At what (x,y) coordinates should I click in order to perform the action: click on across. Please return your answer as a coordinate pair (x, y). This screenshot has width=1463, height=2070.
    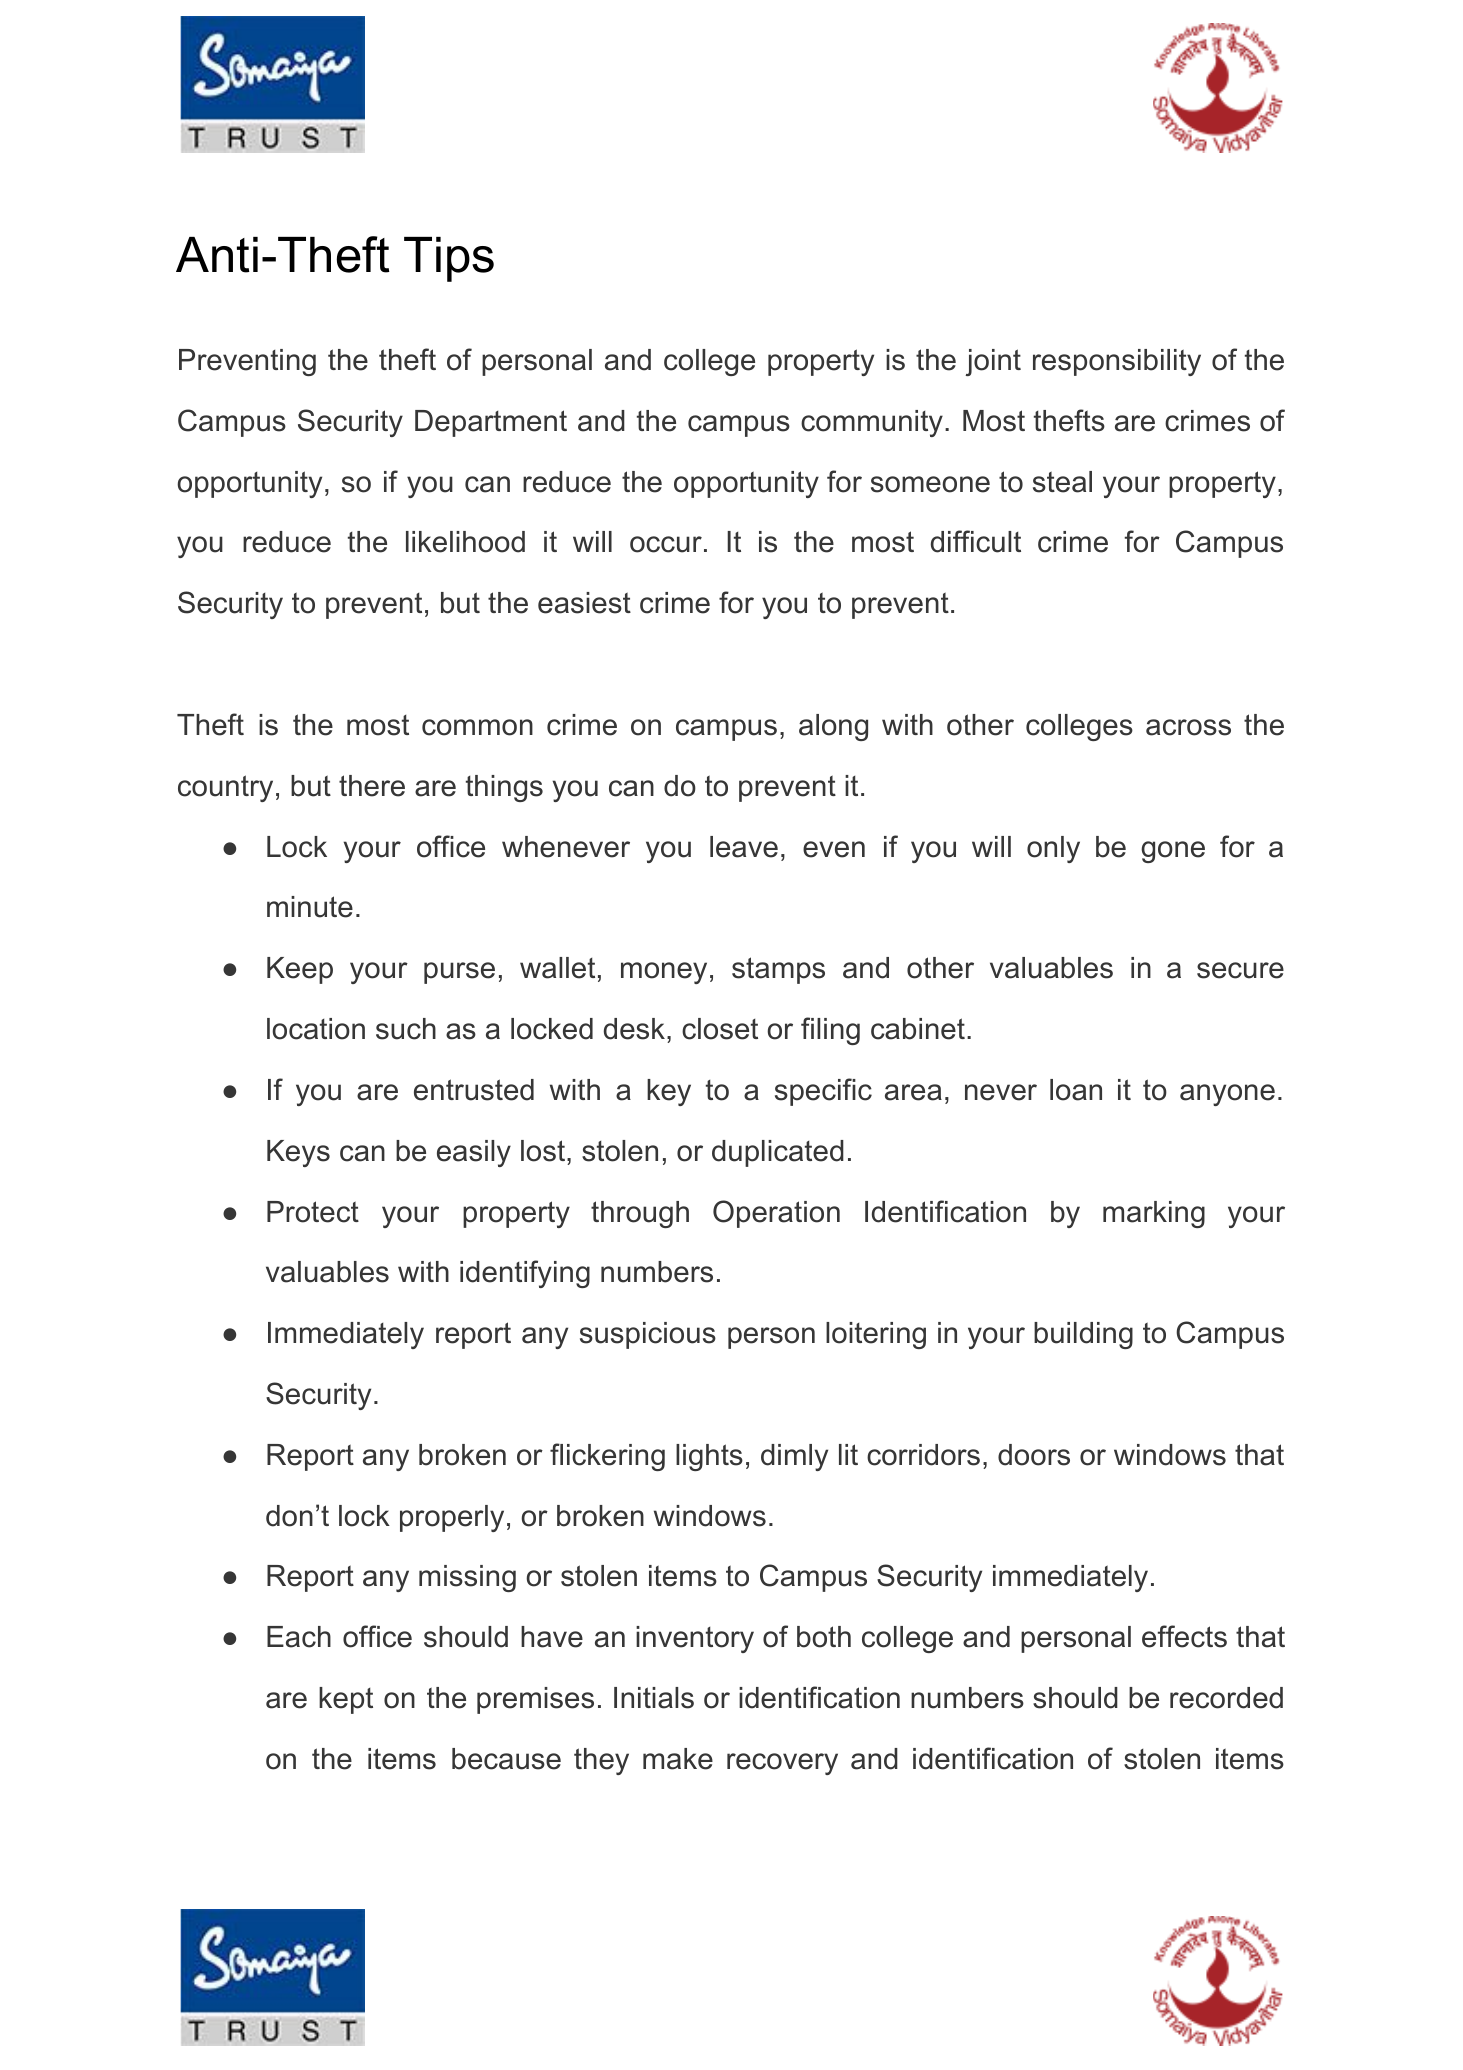
    Looking at the image, I should click on (1188, 727).
